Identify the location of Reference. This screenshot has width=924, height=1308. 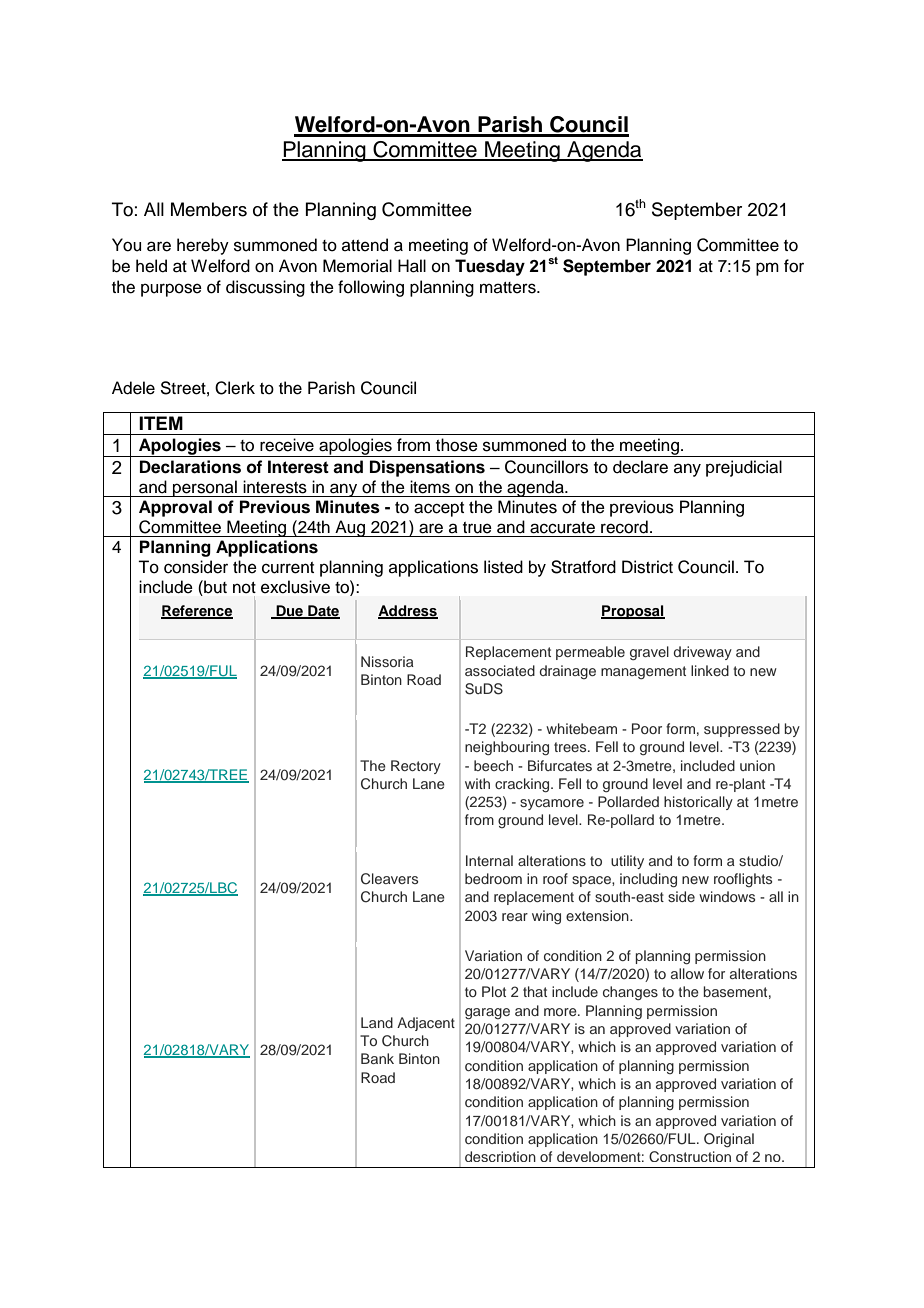
(197, 611).
